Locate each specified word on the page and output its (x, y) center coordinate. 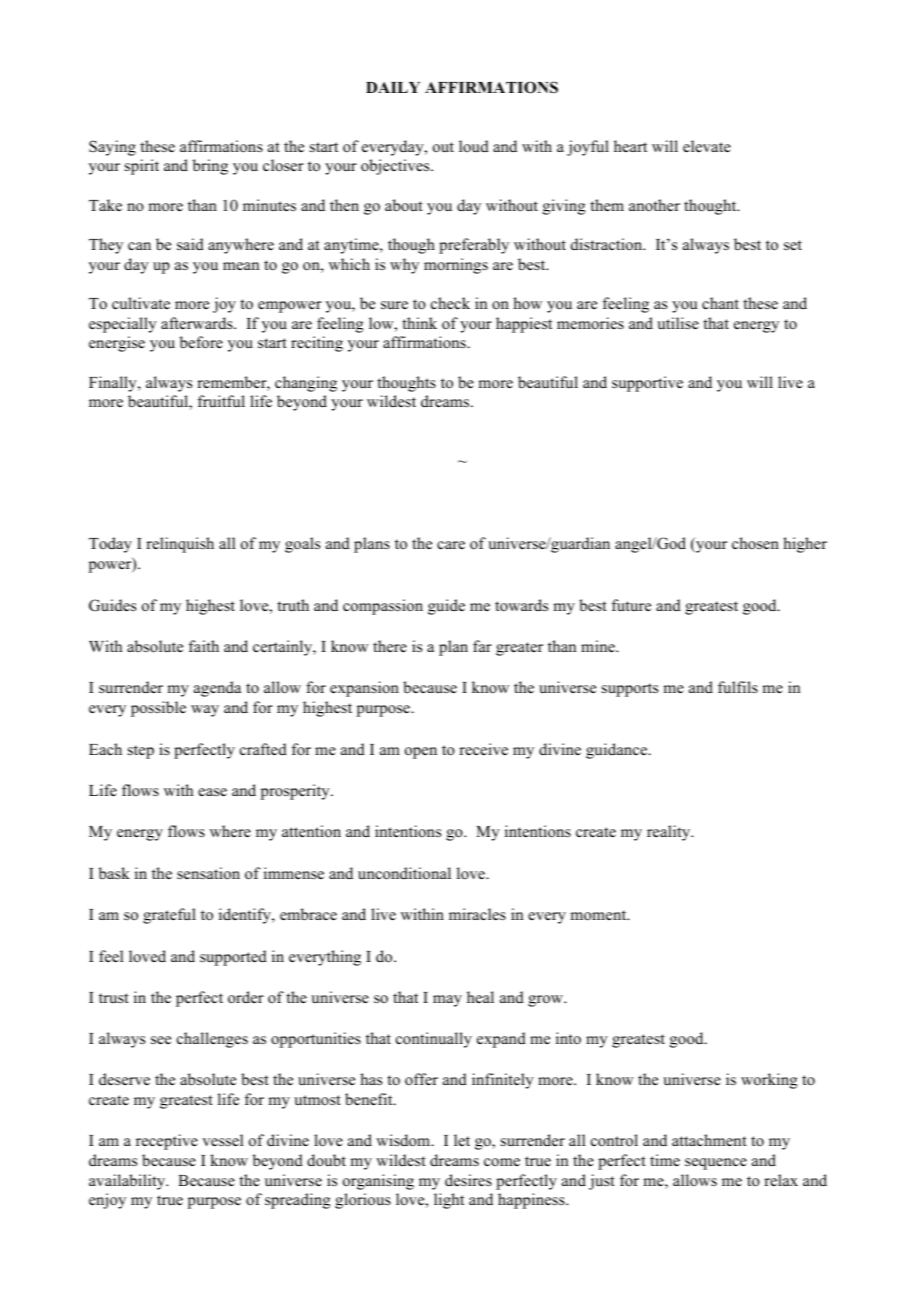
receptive (167, 1142)
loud (474, 146)
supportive (647, 384)
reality (670, 833)
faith (204, 646)
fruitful (221, 401)
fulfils (738, 687)
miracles (477, 914)
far (482, 646)
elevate (707, 146)
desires (468, 1180)
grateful (169, 916)
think (419, 323)
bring (210, 167)
